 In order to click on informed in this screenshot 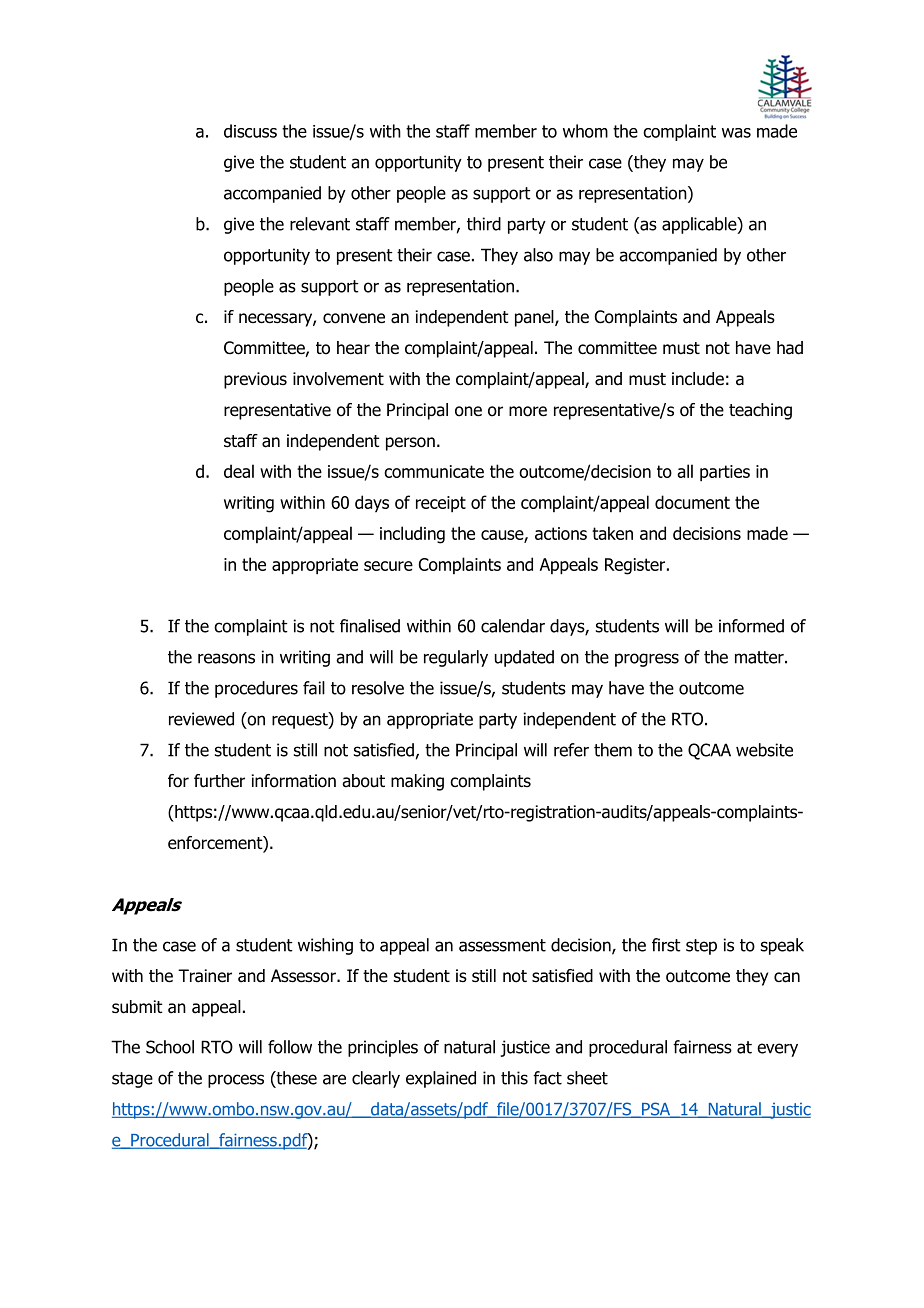, I will do `click(751, 626)`.
